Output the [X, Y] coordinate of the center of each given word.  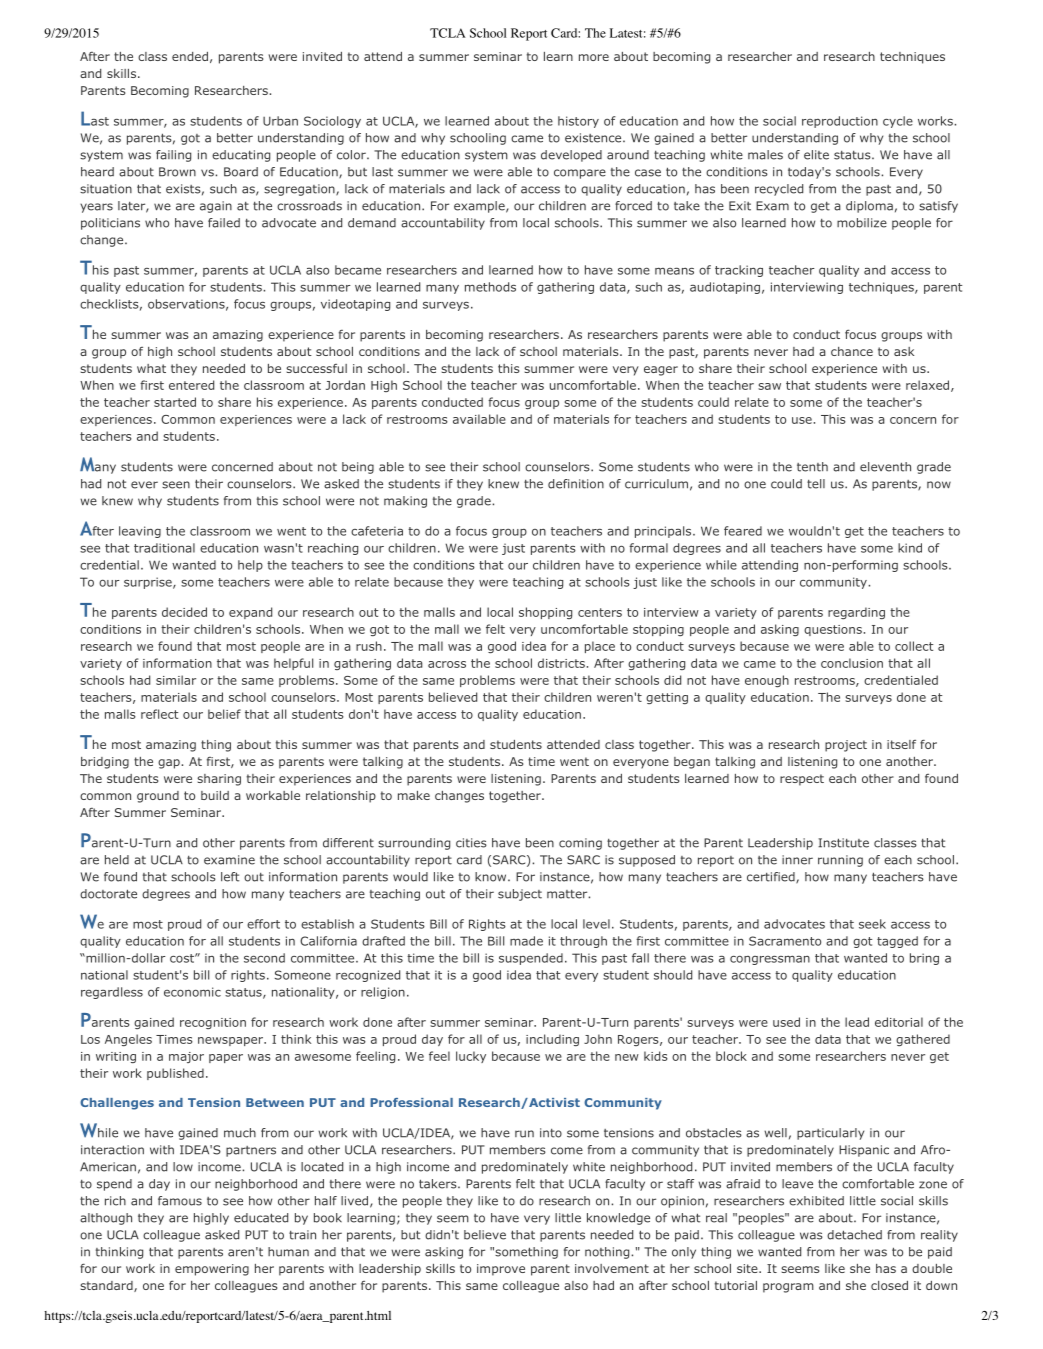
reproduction [840, 122]
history [578, 122]
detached [854, 1235]
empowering [212, 1270]
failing [173, 156]
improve [501, 1270]
